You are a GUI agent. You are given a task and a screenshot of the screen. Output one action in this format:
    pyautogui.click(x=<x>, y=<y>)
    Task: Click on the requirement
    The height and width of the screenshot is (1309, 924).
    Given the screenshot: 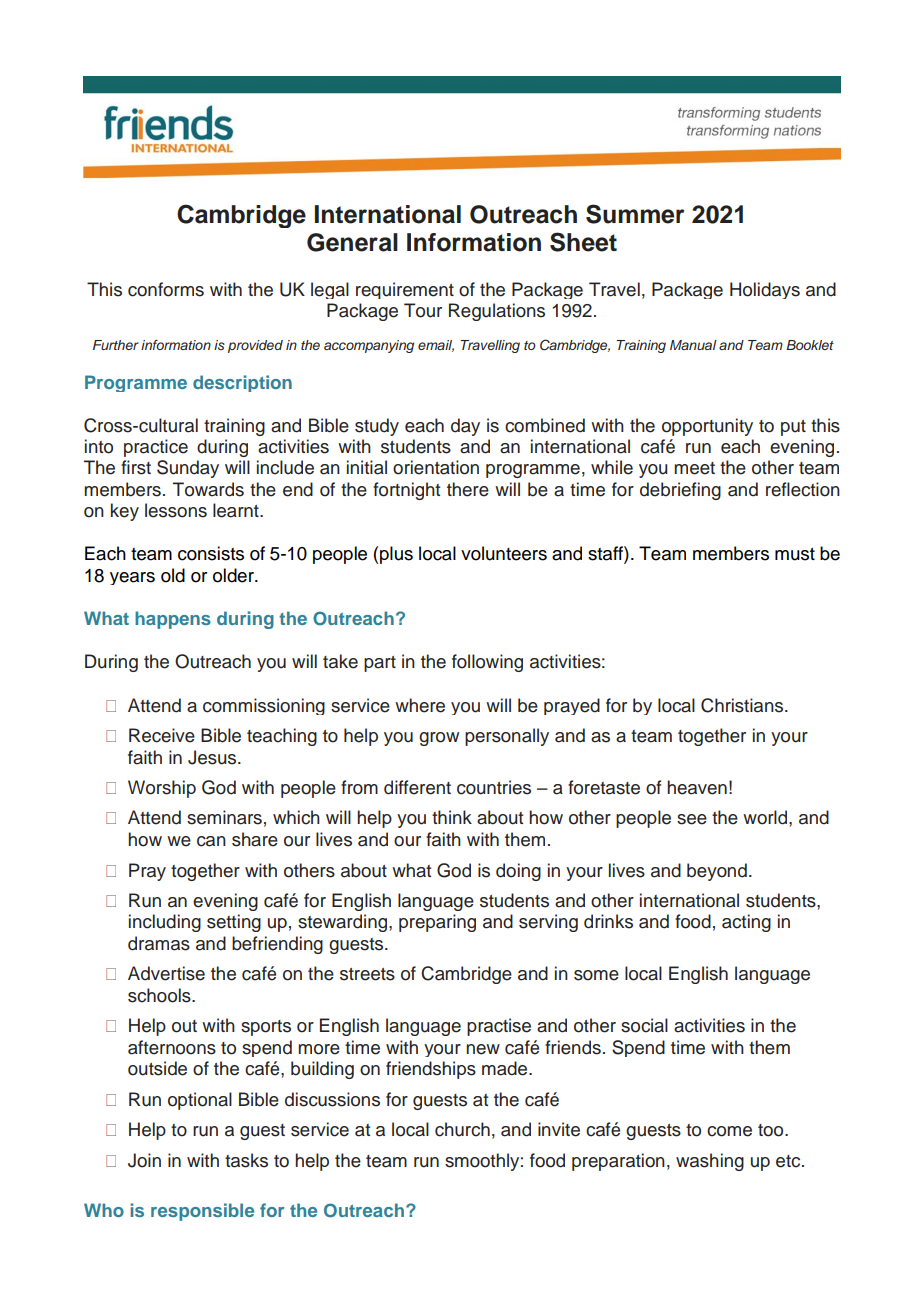 What is the action you would take?
    pyautogui.click(x=405, y=290)
